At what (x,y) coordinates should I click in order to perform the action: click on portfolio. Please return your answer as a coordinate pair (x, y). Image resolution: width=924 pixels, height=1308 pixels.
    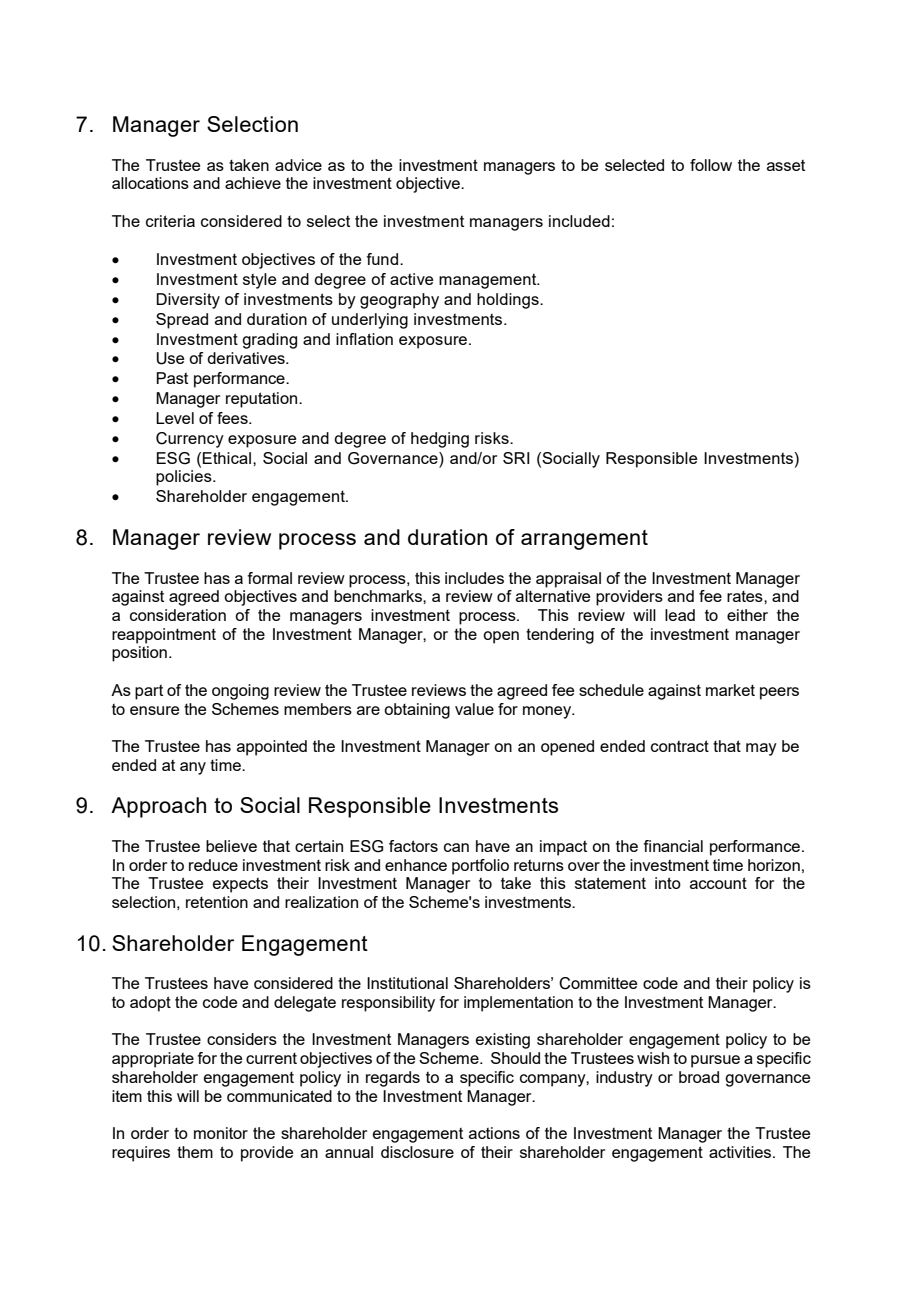
    Looking at the image, I should click on (480, 867).
